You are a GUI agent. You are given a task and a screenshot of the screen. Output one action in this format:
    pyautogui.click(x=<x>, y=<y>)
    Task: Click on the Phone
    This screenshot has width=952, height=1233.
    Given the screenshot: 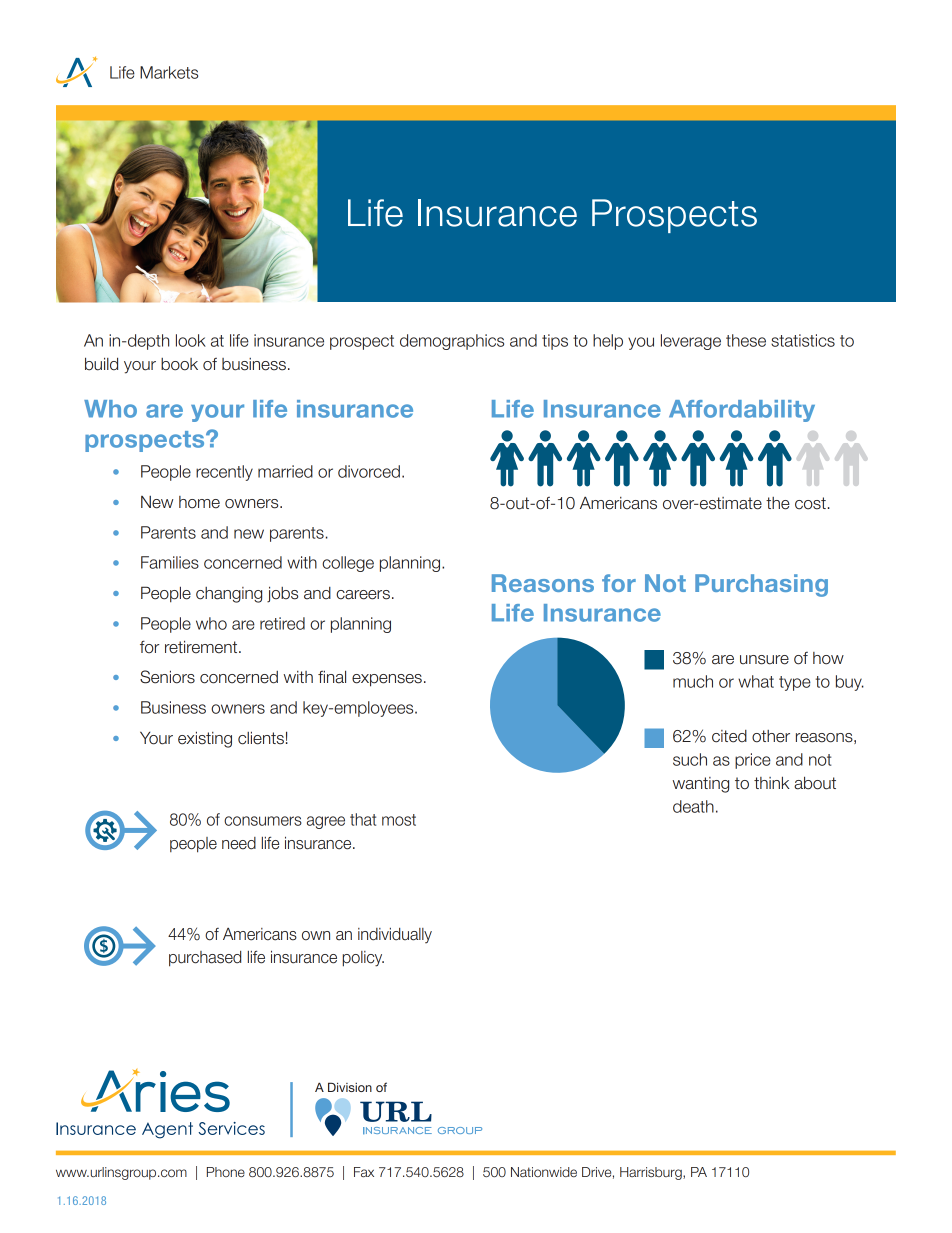 What is the action you would take?
    pyautogui.click(x=226, y=1172)
